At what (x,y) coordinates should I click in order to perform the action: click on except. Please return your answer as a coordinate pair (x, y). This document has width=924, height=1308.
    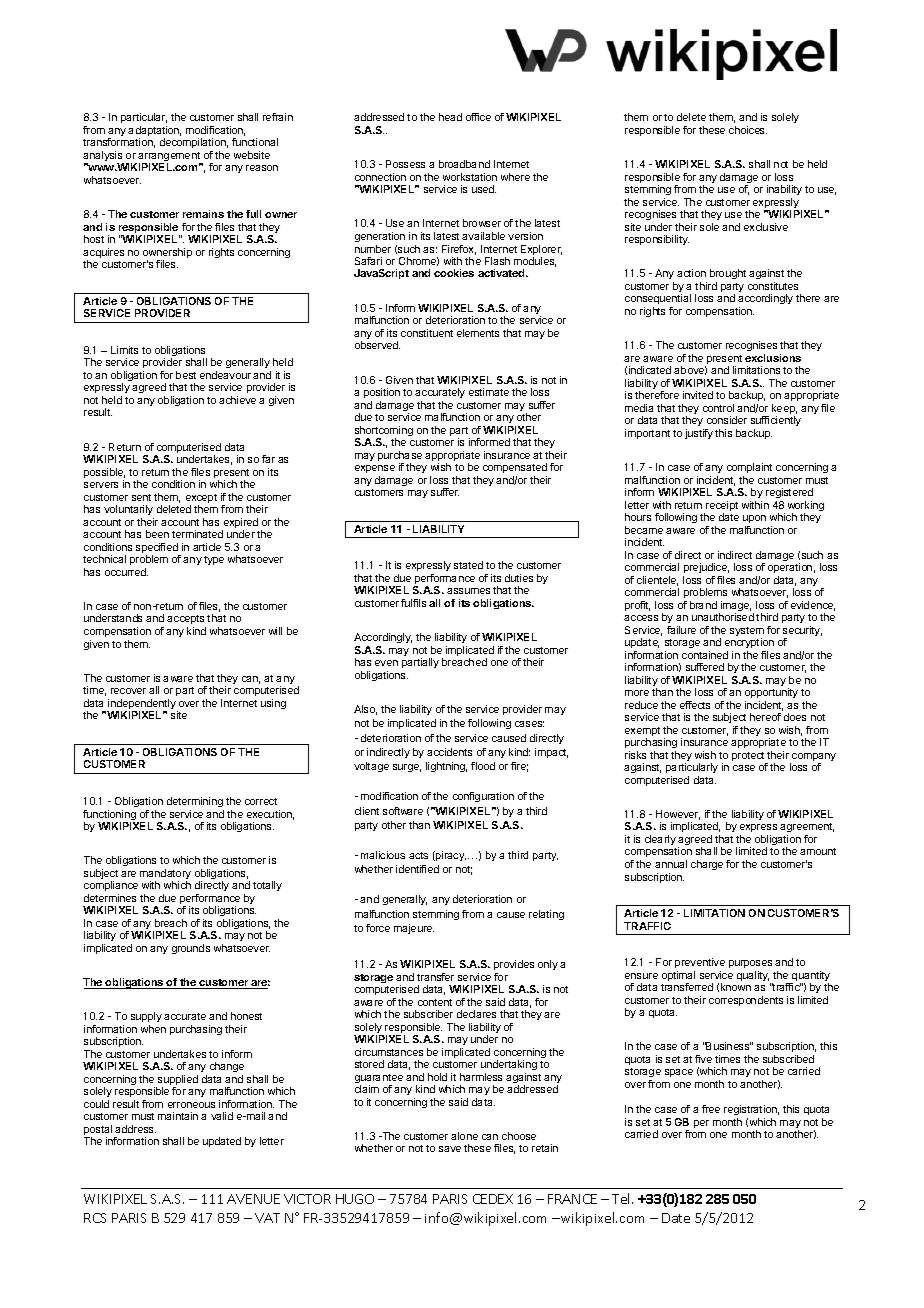
    Looking at the image, I should click on (201, 500).
